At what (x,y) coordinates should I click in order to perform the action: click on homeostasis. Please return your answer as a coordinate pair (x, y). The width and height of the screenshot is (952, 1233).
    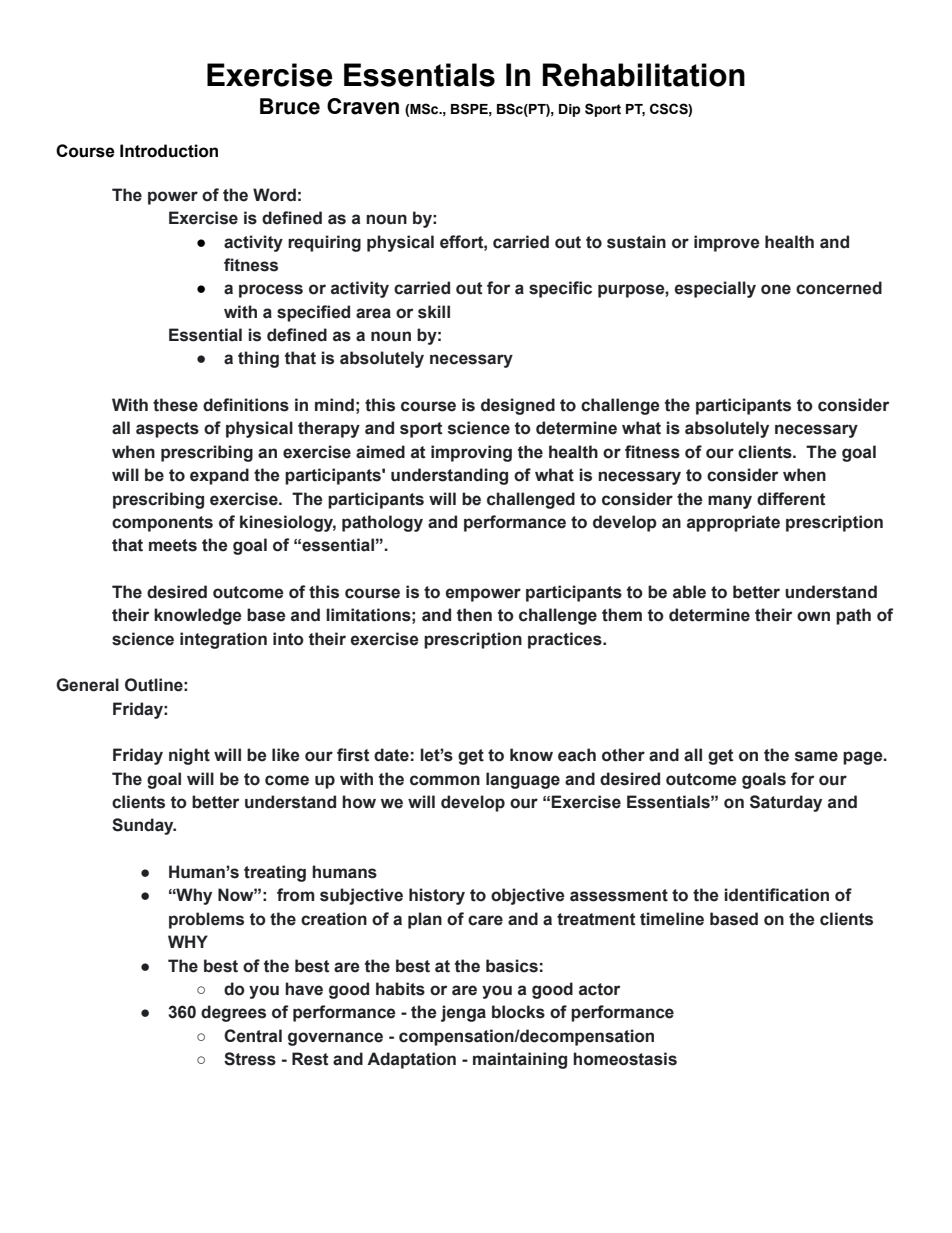
    Looking at the image, I should click on (625, 1059).
